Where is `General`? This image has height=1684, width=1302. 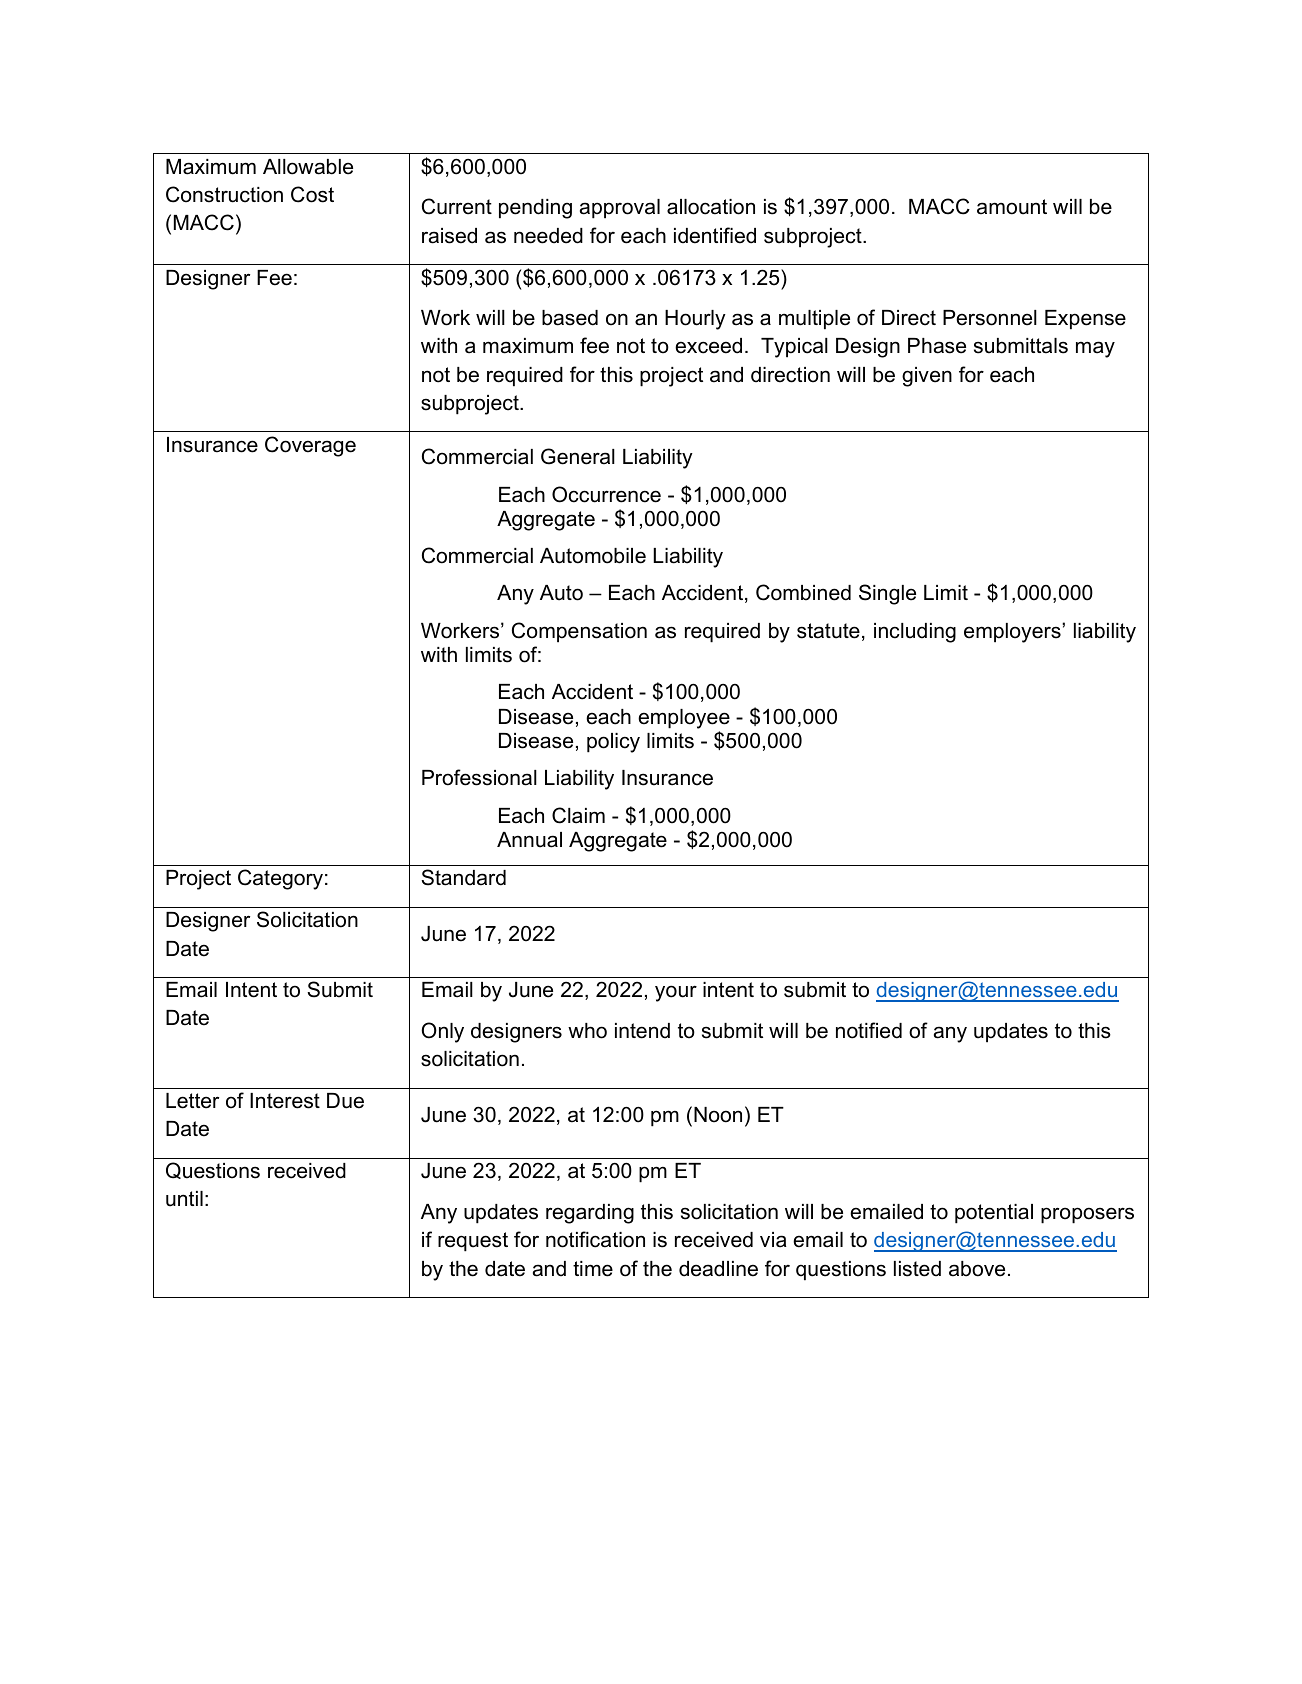 General is located at coordinates (578, 456).
